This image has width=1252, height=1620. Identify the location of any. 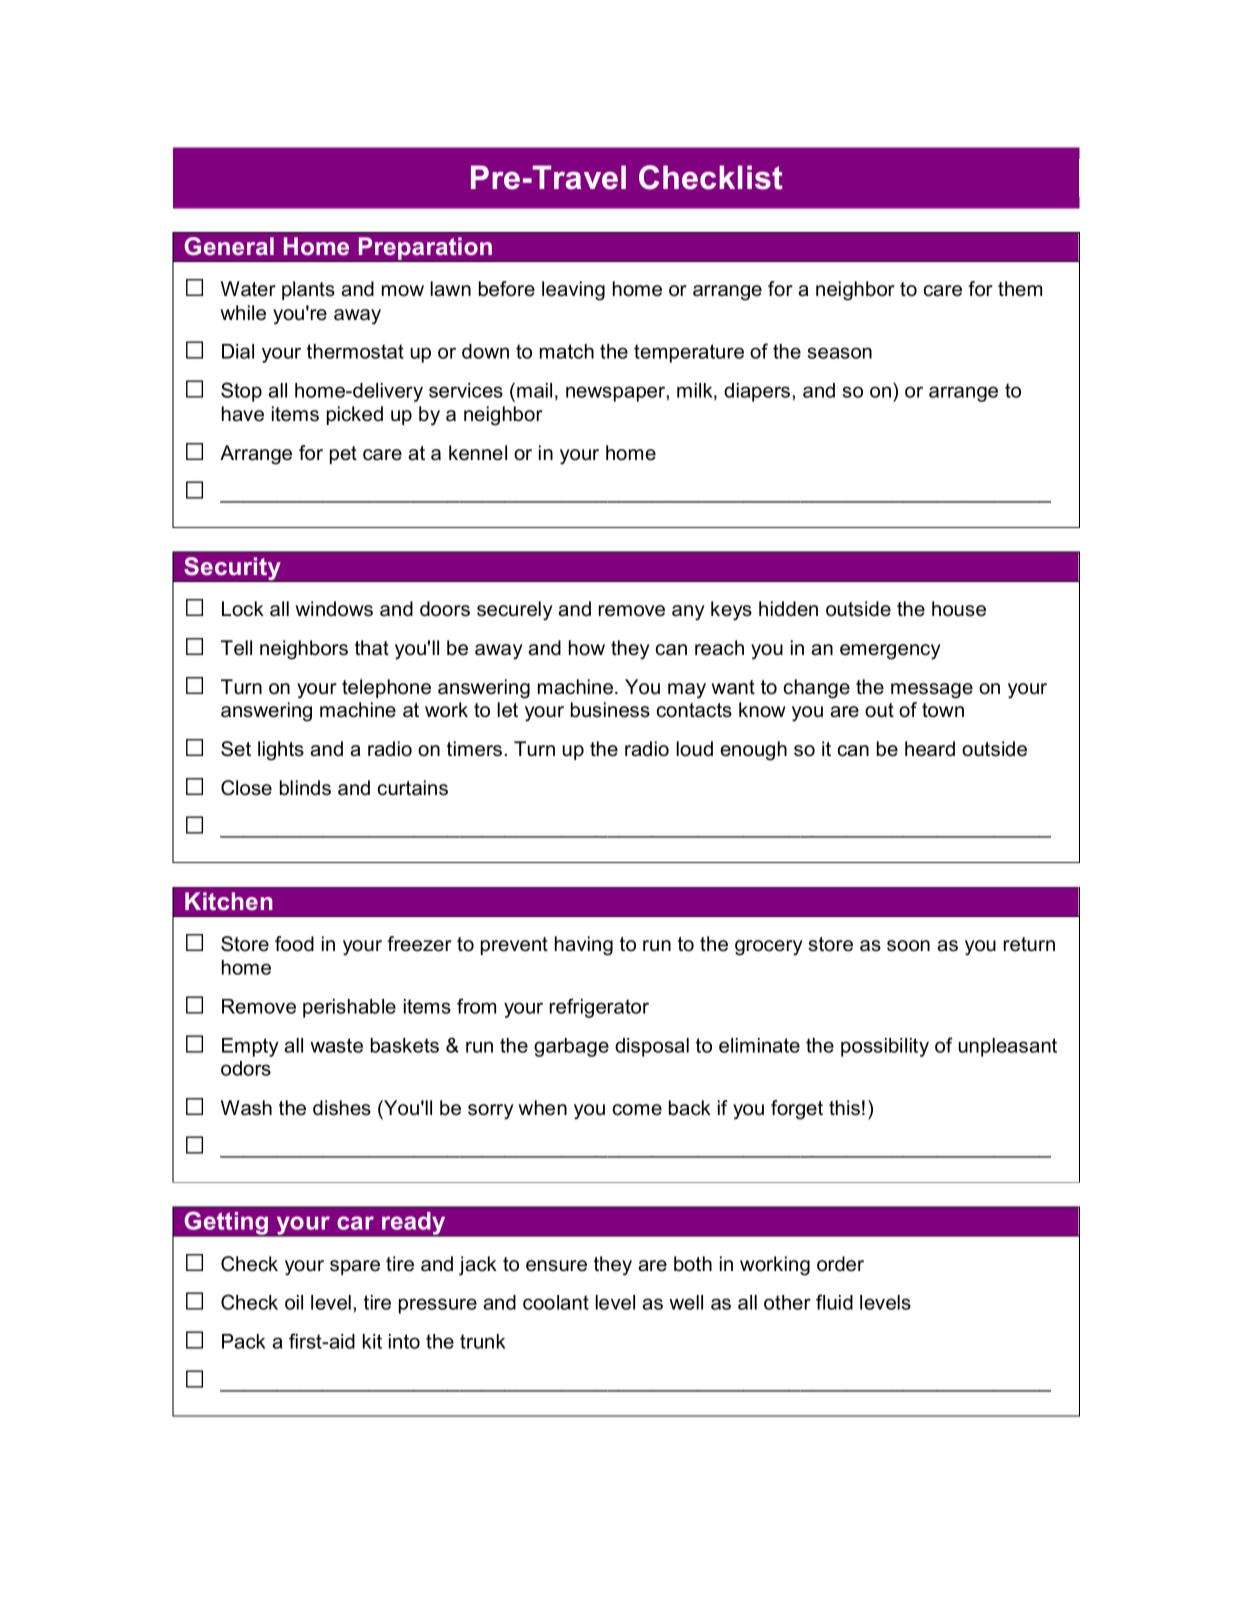
(688, 613).
